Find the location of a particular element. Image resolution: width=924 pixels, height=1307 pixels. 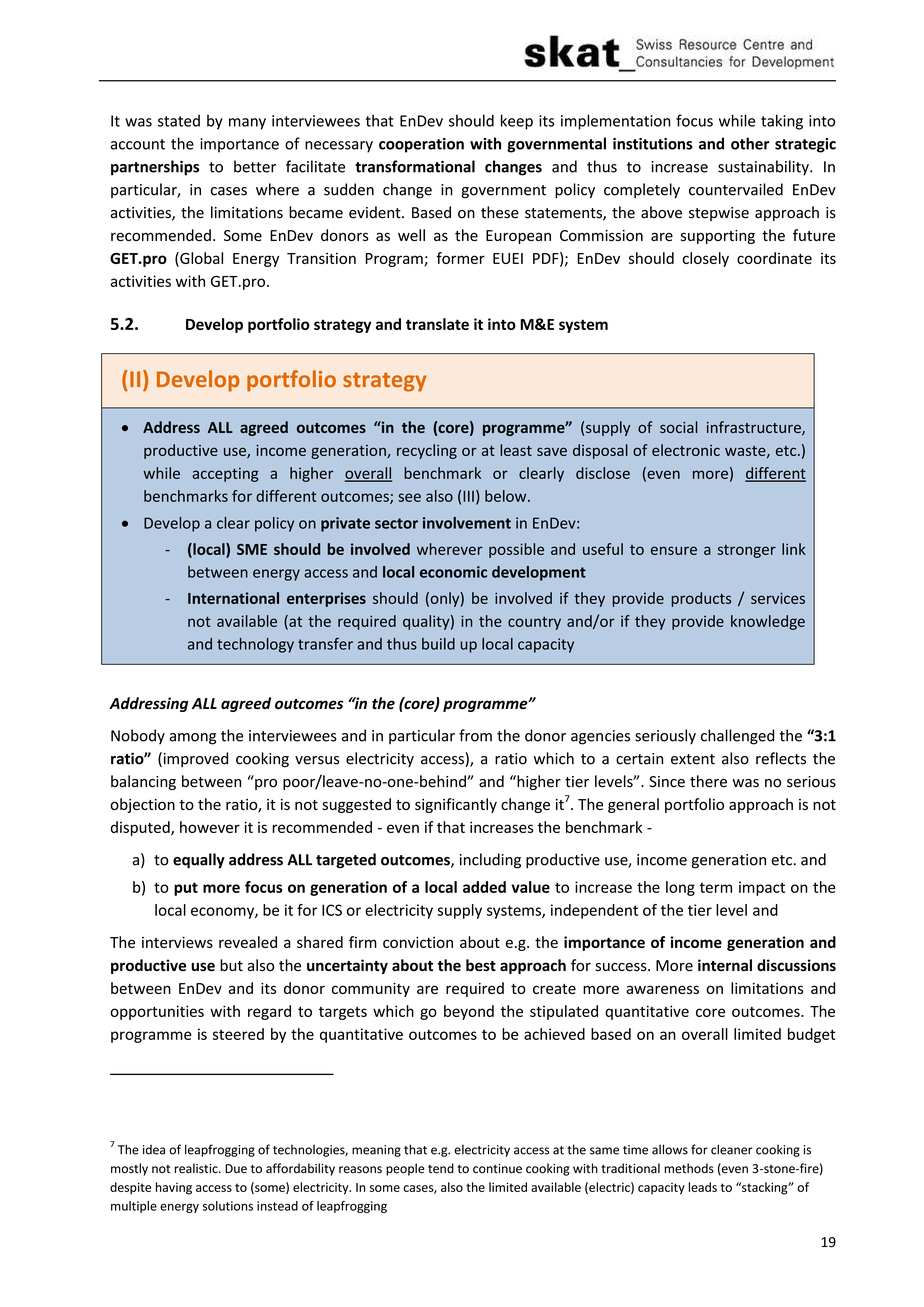

realistic is located at coordinates (197, 1168).
